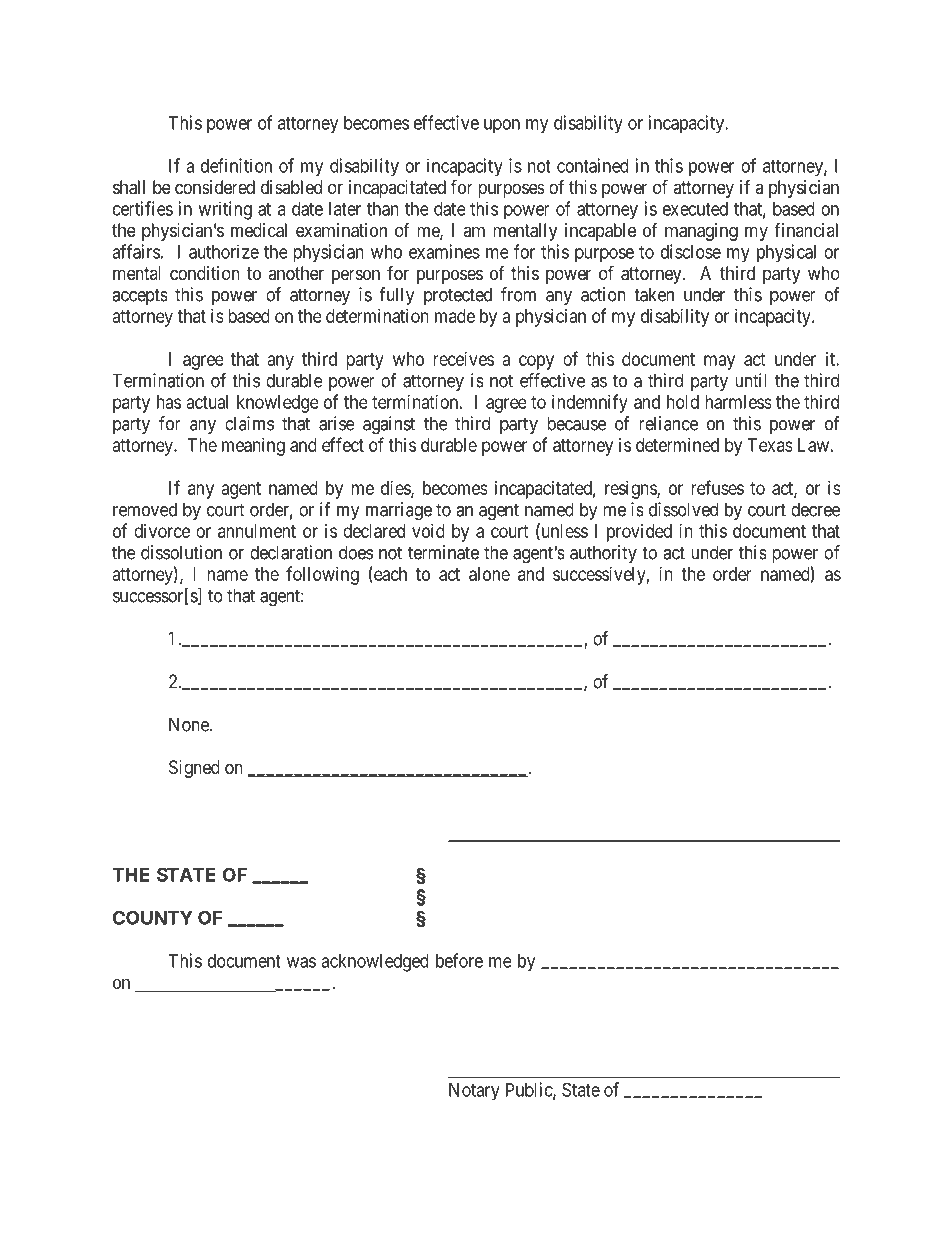  What do you see at coordinates (695, 209) in the screenshot?
I see `executed` at bounding box center [695, 209].
